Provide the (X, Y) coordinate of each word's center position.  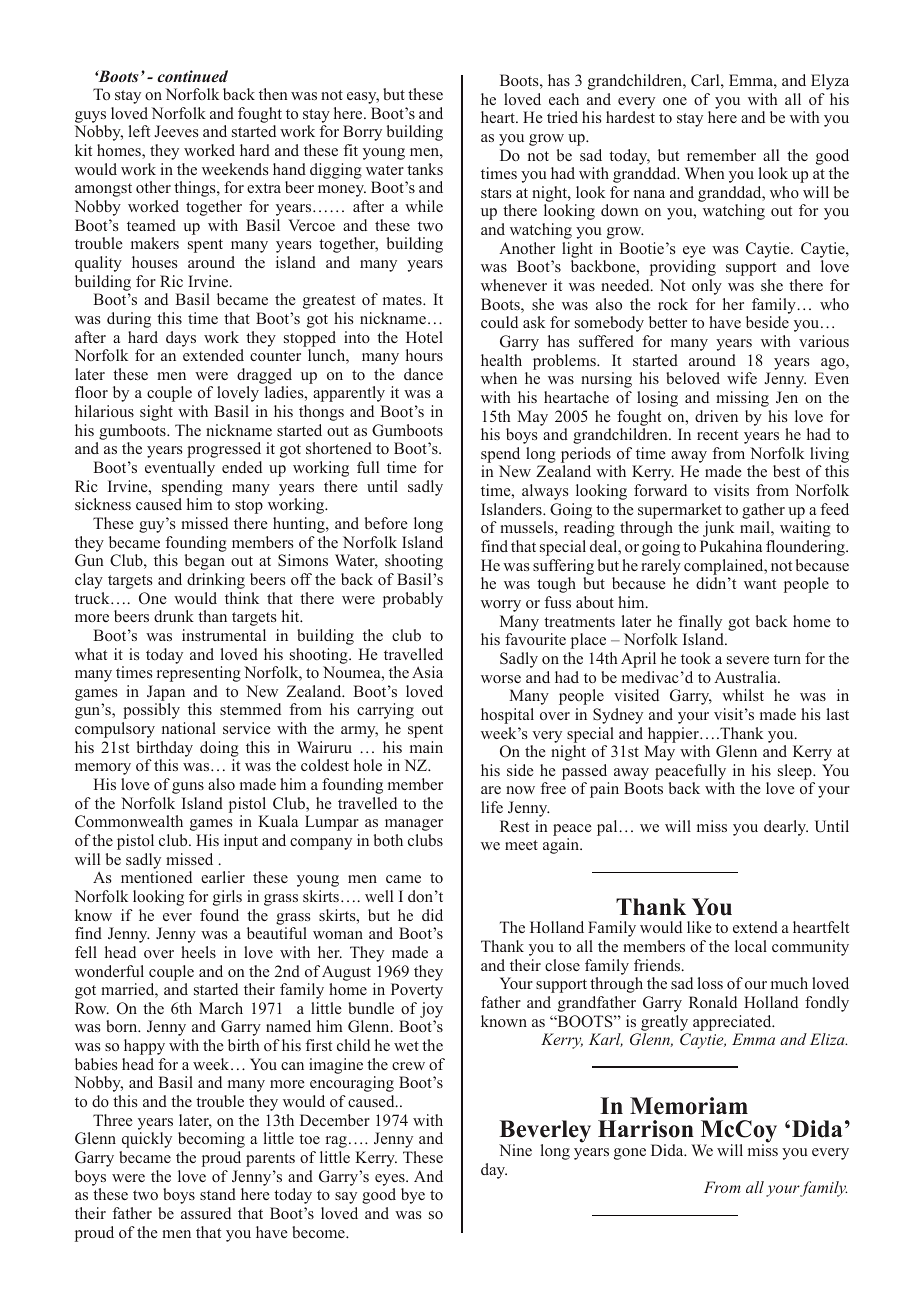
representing (199, 674)
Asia (427, 672)
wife (742, 378)
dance (423, 374)
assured (206, 1213)
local (751, 946)
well (379, 896)
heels (198, 952)
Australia (746, 677)
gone (630, 1154)
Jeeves (176, 131)
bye (413, 1196)
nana (649, 194)
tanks (425, 169)
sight (156, 413)
